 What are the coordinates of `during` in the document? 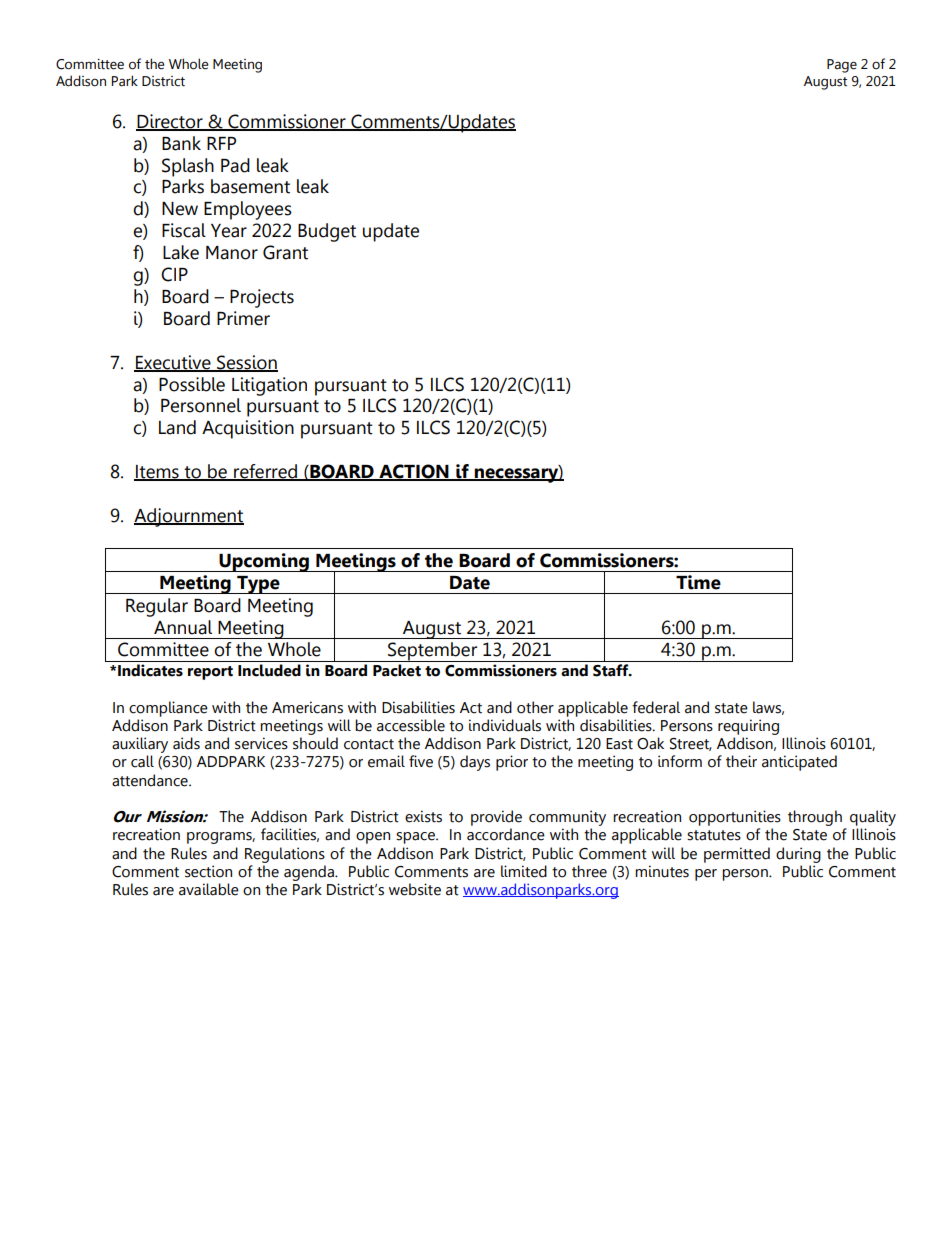 It's located at (798, 855).
